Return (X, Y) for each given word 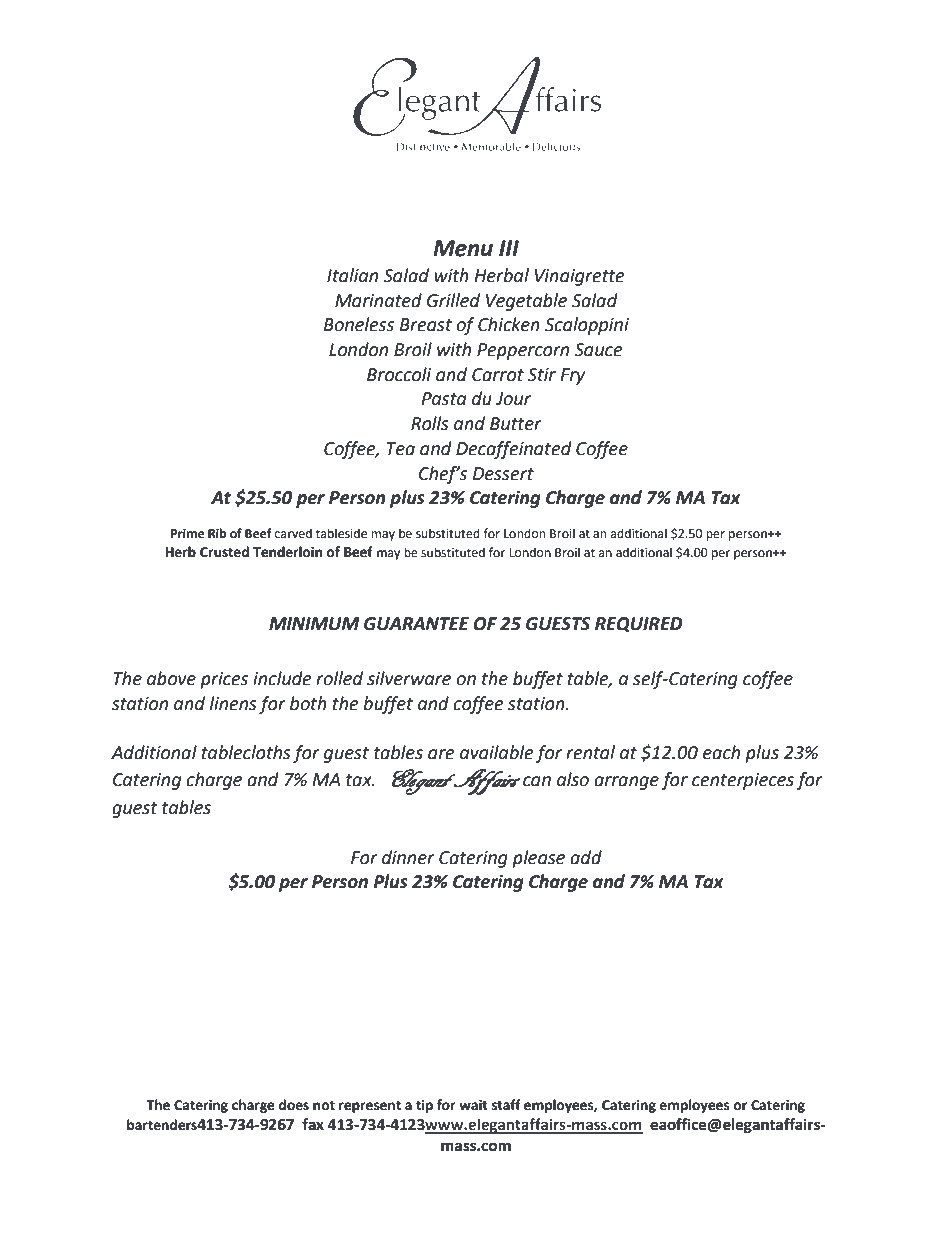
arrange (626, 783)
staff (506, 1105)
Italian (352, 275)
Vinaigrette (580, 277)
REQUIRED (639, 625)
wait (473, 1105)
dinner (408, 857)
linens (233, 703)
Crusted (224, 552)
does (293, 1105)
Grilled (453, 300)
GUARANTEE (416, 624)
